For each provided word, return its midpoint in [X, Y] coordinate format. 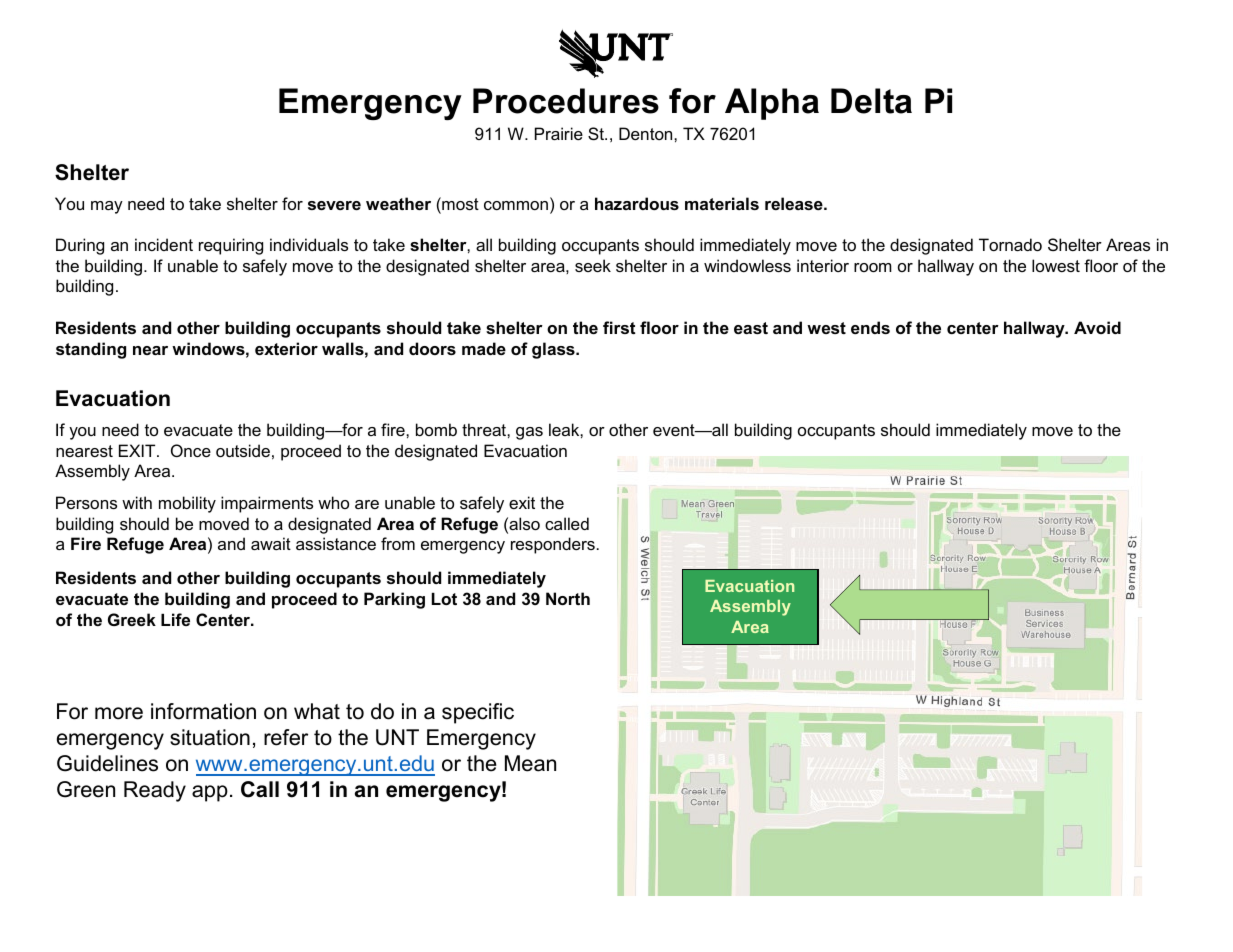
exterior [286, 348]
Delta [871, 101]
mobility [187, 504]
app [210, 793]
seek [593, 265]
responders [553, 545]
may [107, 207]
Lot [444, 599]
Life [175, 619]
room [873, 267]
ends [870, 327]
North [568, 598]
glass [554, 350]
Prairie [559, 133]
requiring [231, 246]
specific [478, 713]
